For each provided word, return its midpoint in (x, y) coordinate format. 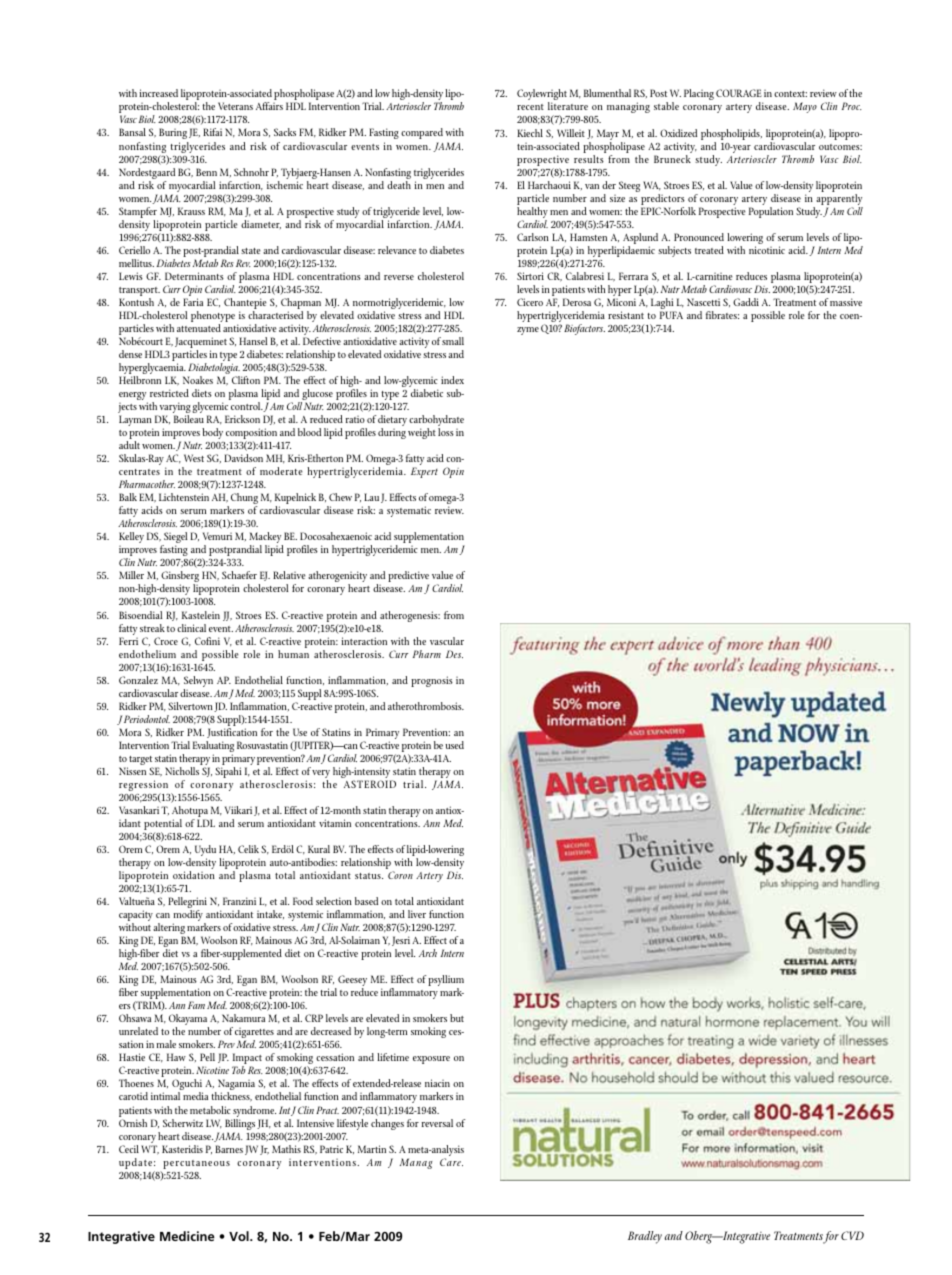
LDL (206, 823)
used (455, 745)
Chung (244, 500)
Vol (240, 1236)
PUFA (671, 315)
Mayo (805, 107)
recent (530, 107)
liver (417, 914)
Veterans (235, 106)
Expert (424, 472)
